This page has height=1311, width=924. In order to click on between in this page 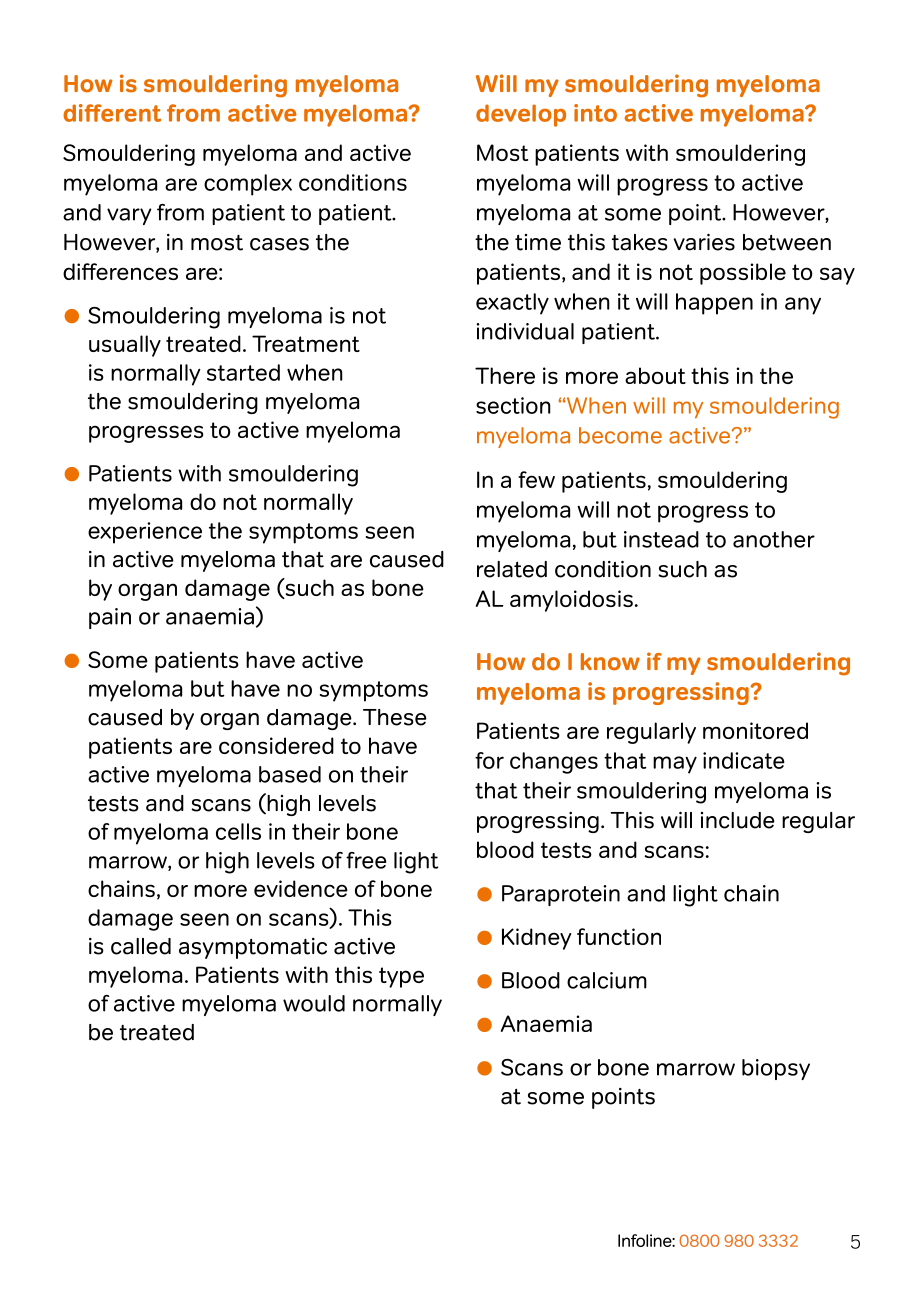, I will do `click(787, 242)`.
